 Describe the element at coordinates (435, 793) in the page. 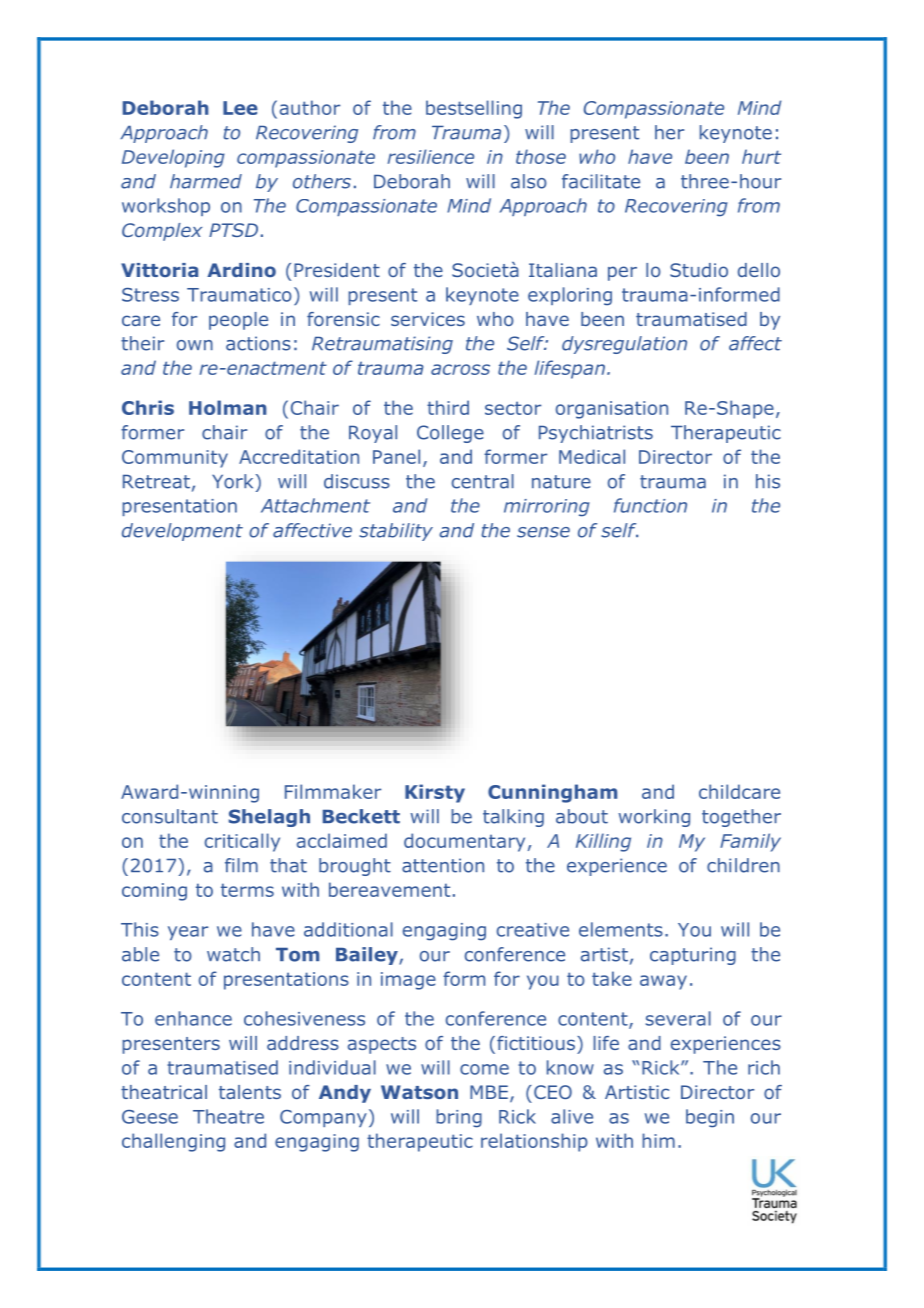

I see `Kirsty` at that location.
